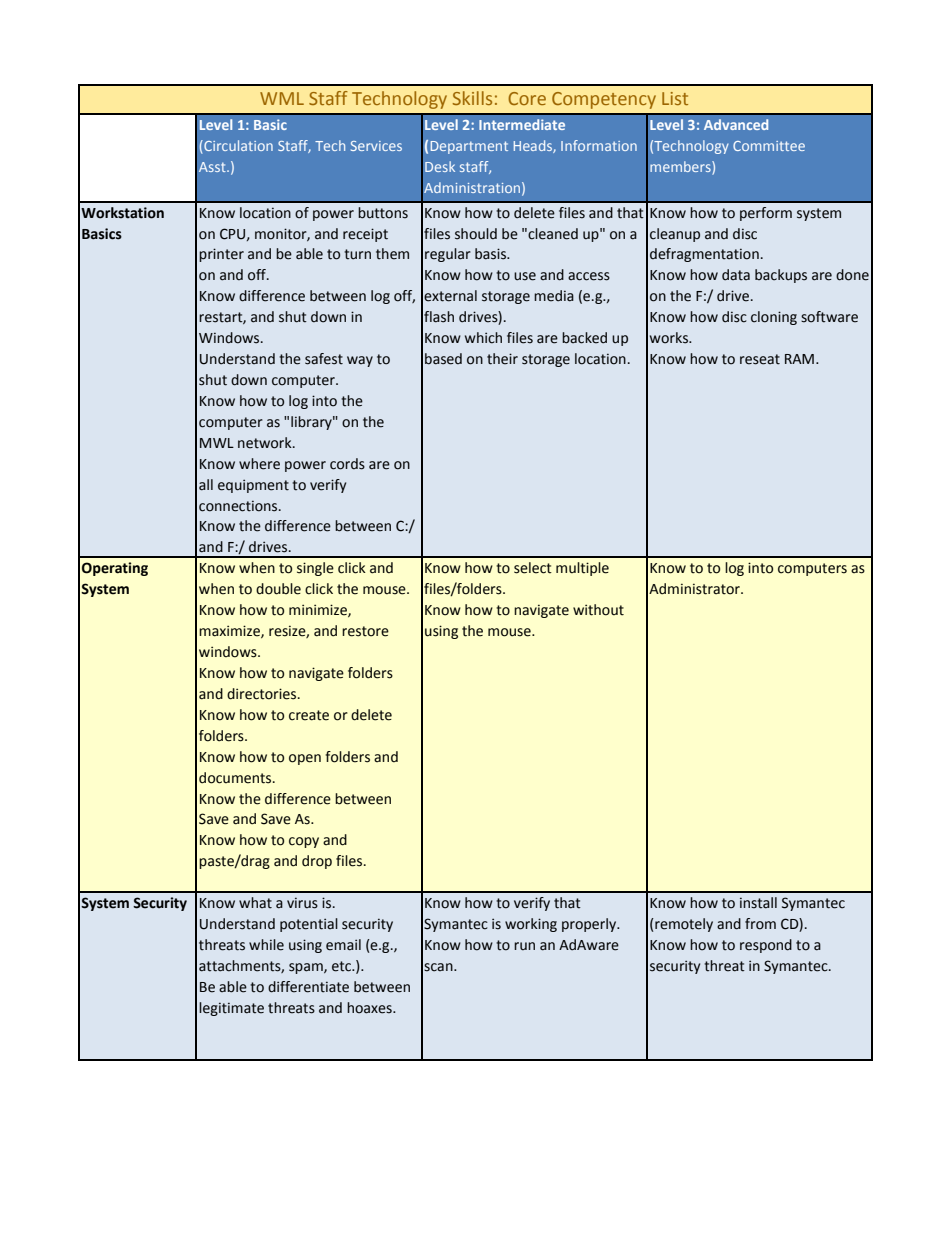  I want to click on legitimate, so click(231, 1009).
